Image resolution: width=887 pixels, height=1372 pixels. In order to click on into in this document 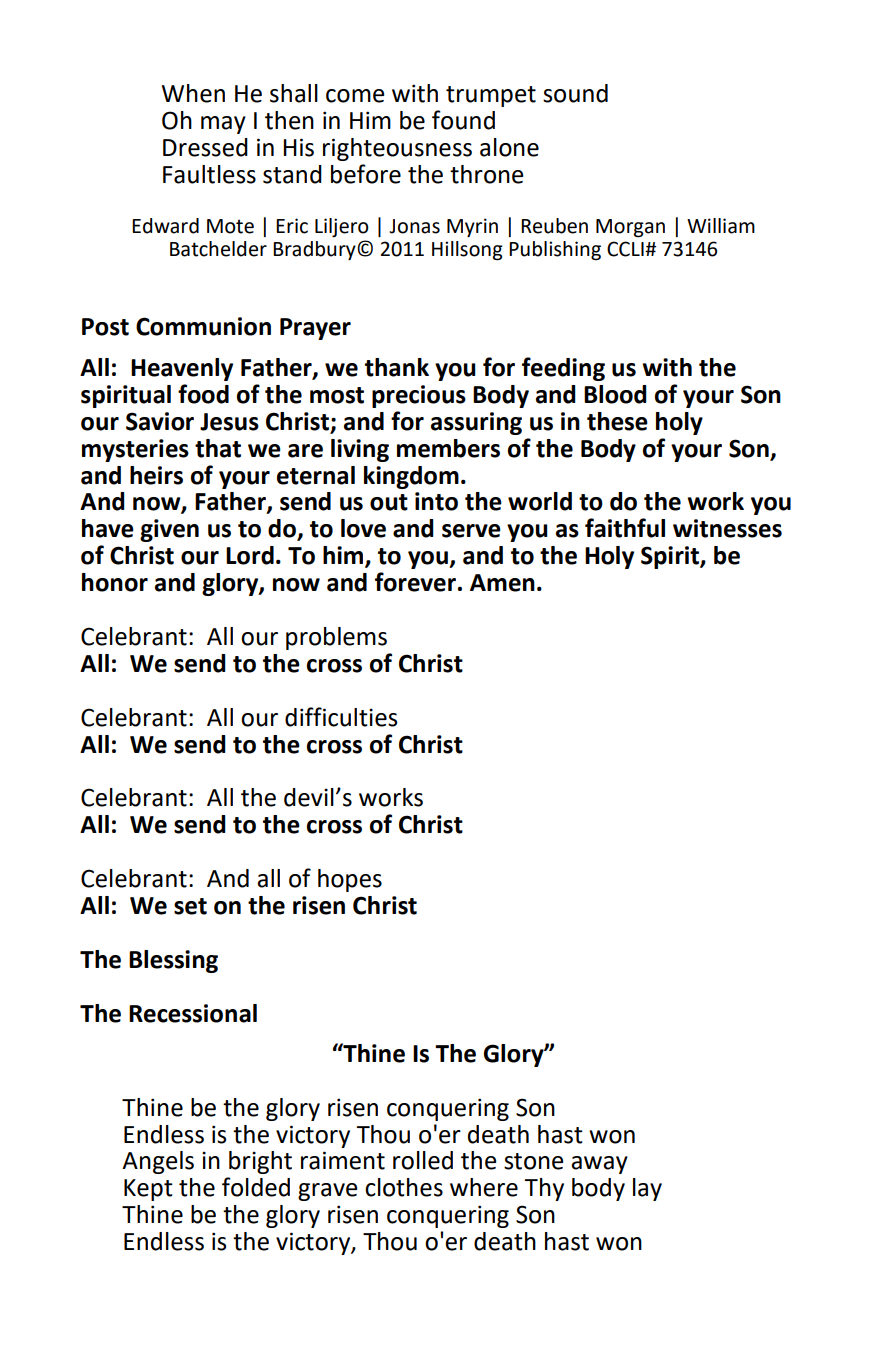, I will do `click(436, 501)`.
